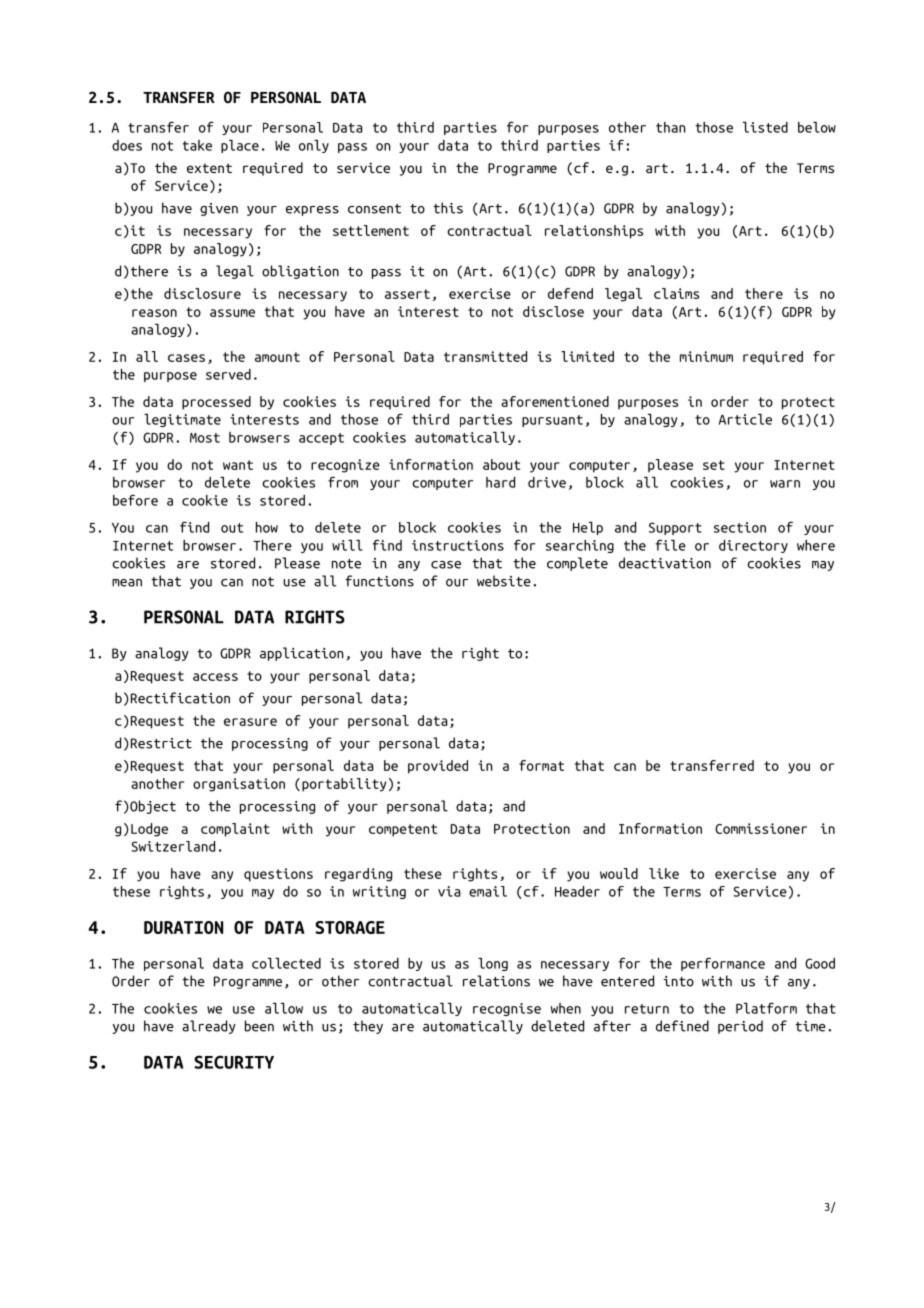 The image size is (924, 1308). Describe the element at coordinates (209, 168) in the screenshot. I see `extent` at that location.
